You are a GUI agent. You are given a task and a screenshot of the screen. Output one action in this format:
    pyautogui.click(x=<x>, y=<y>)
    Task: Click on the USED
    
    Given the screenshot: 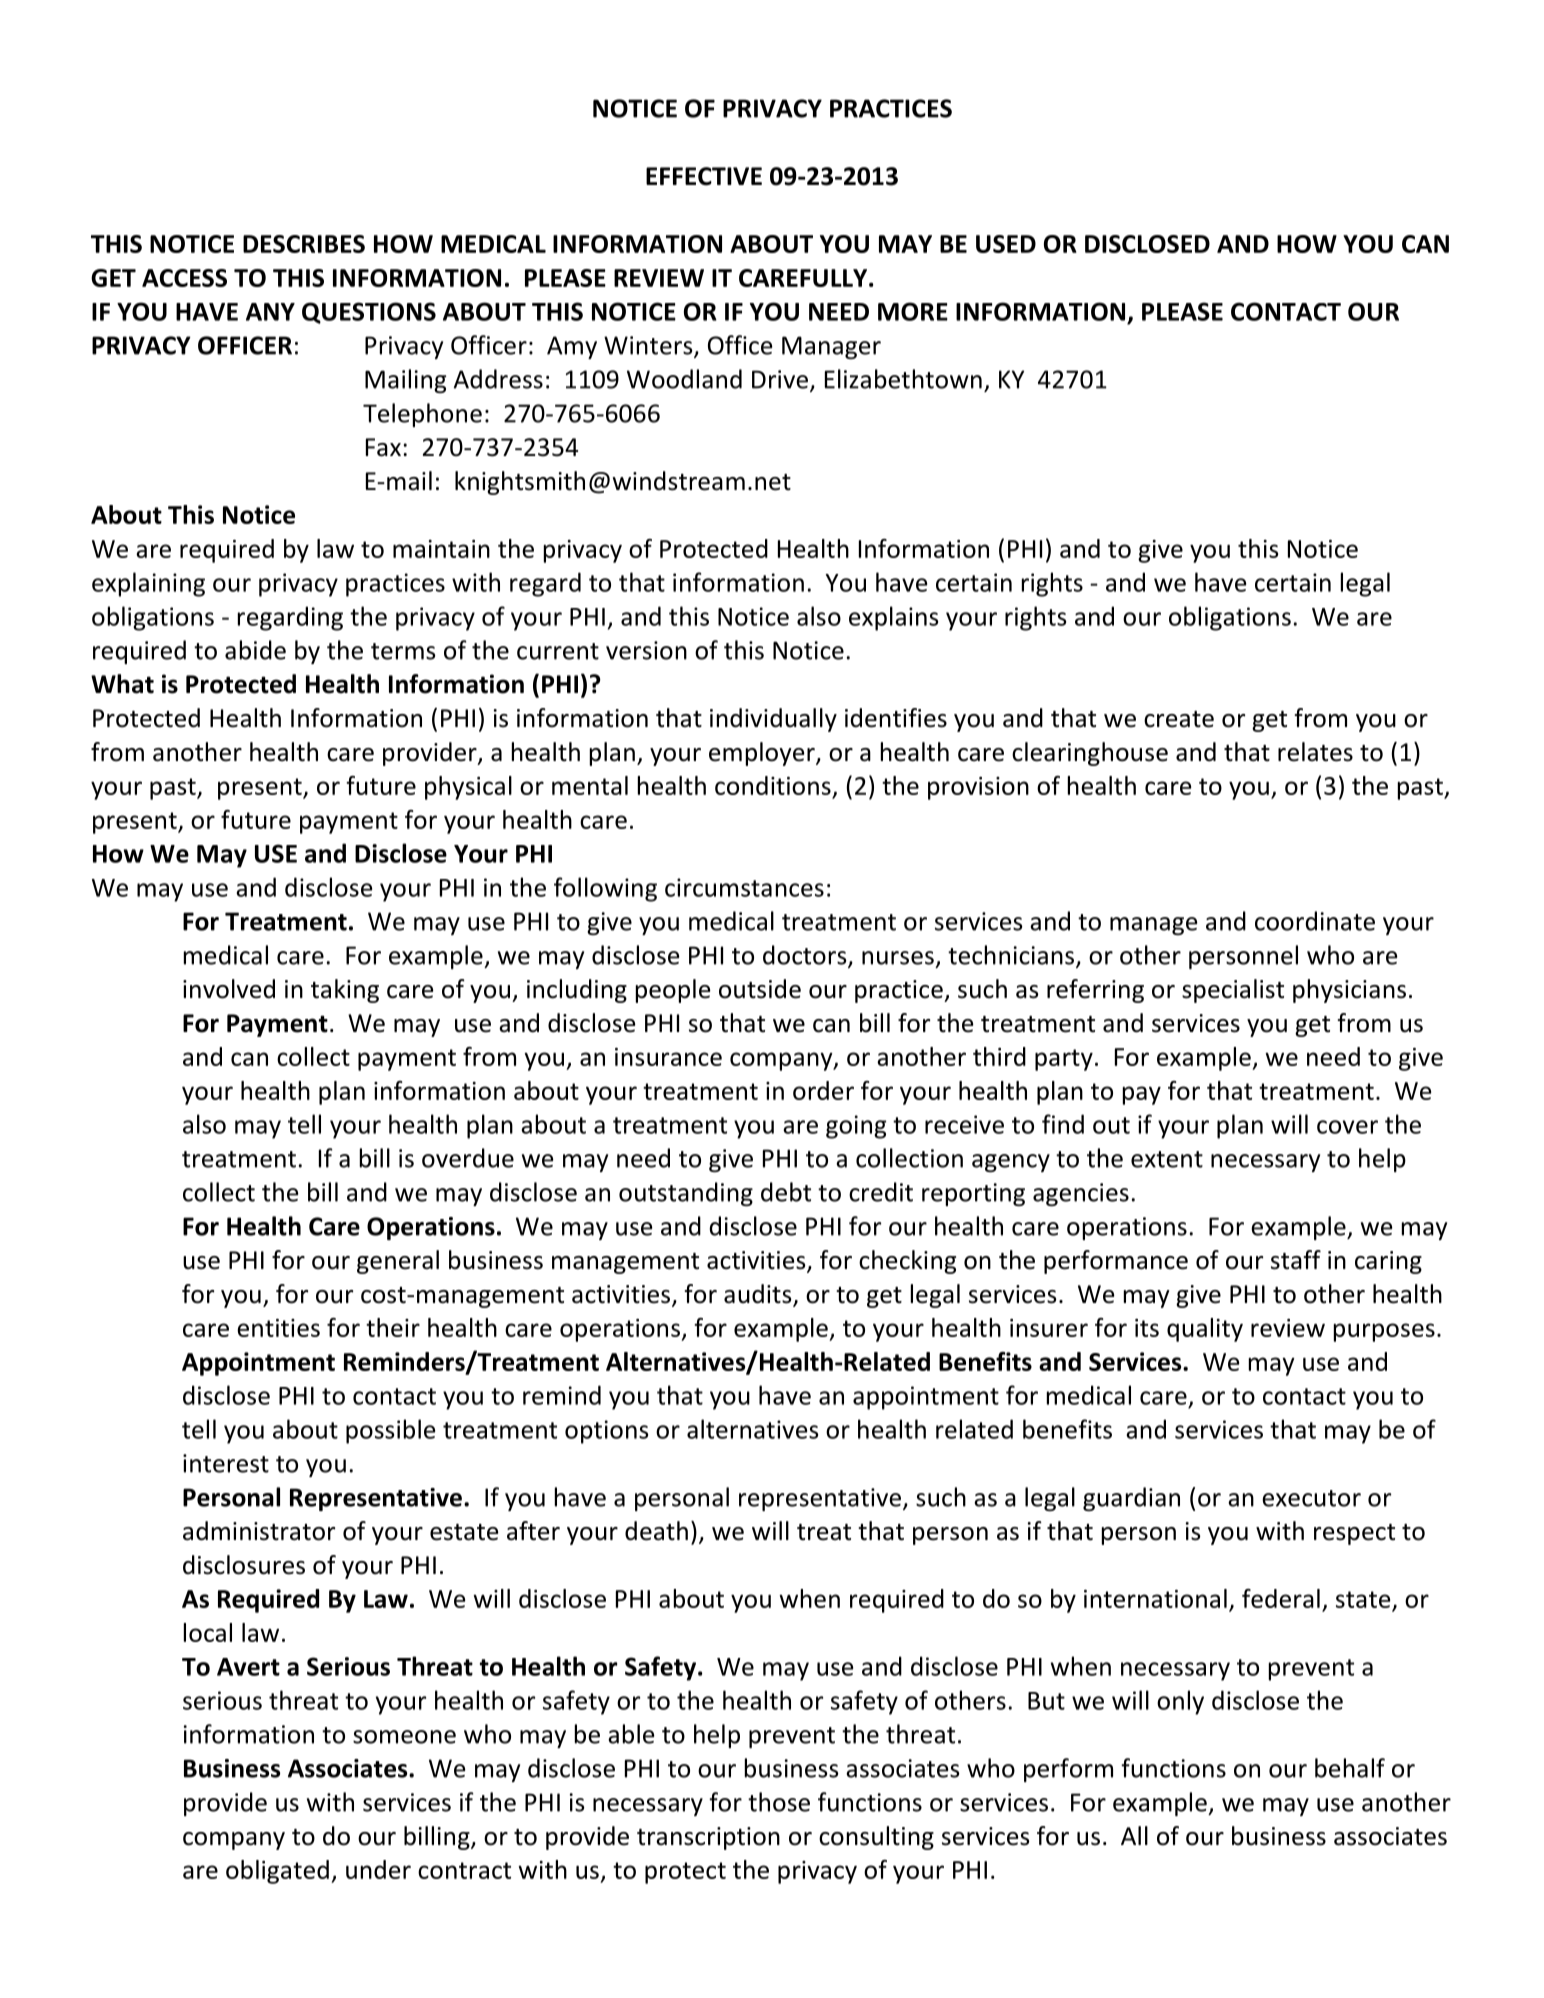 What is the action you would take?
    pyautogui.click(x=1006, y=244)
